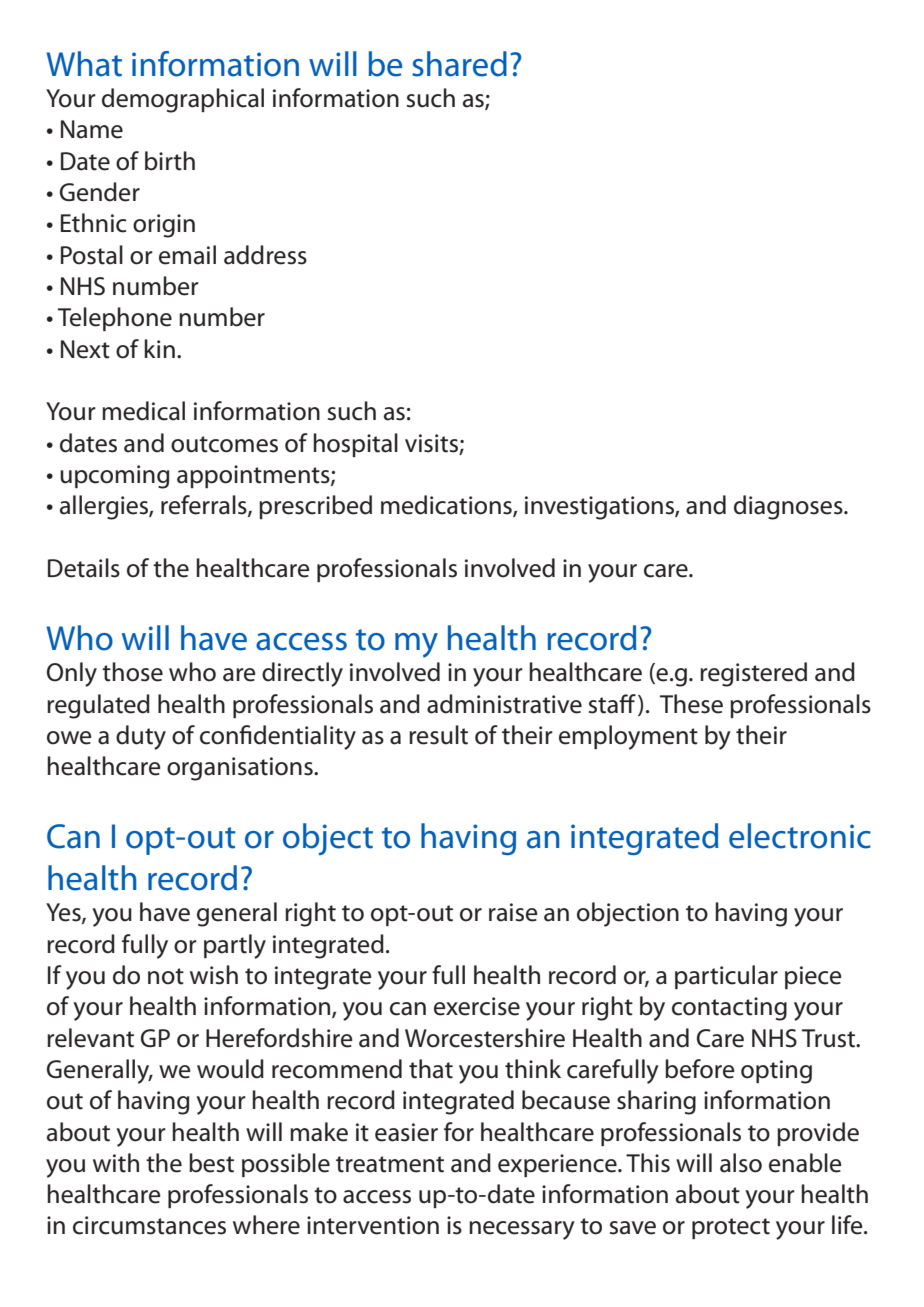  Describe the element at coordinates (522, 1230) in the page. I see `necessary` at that location.
